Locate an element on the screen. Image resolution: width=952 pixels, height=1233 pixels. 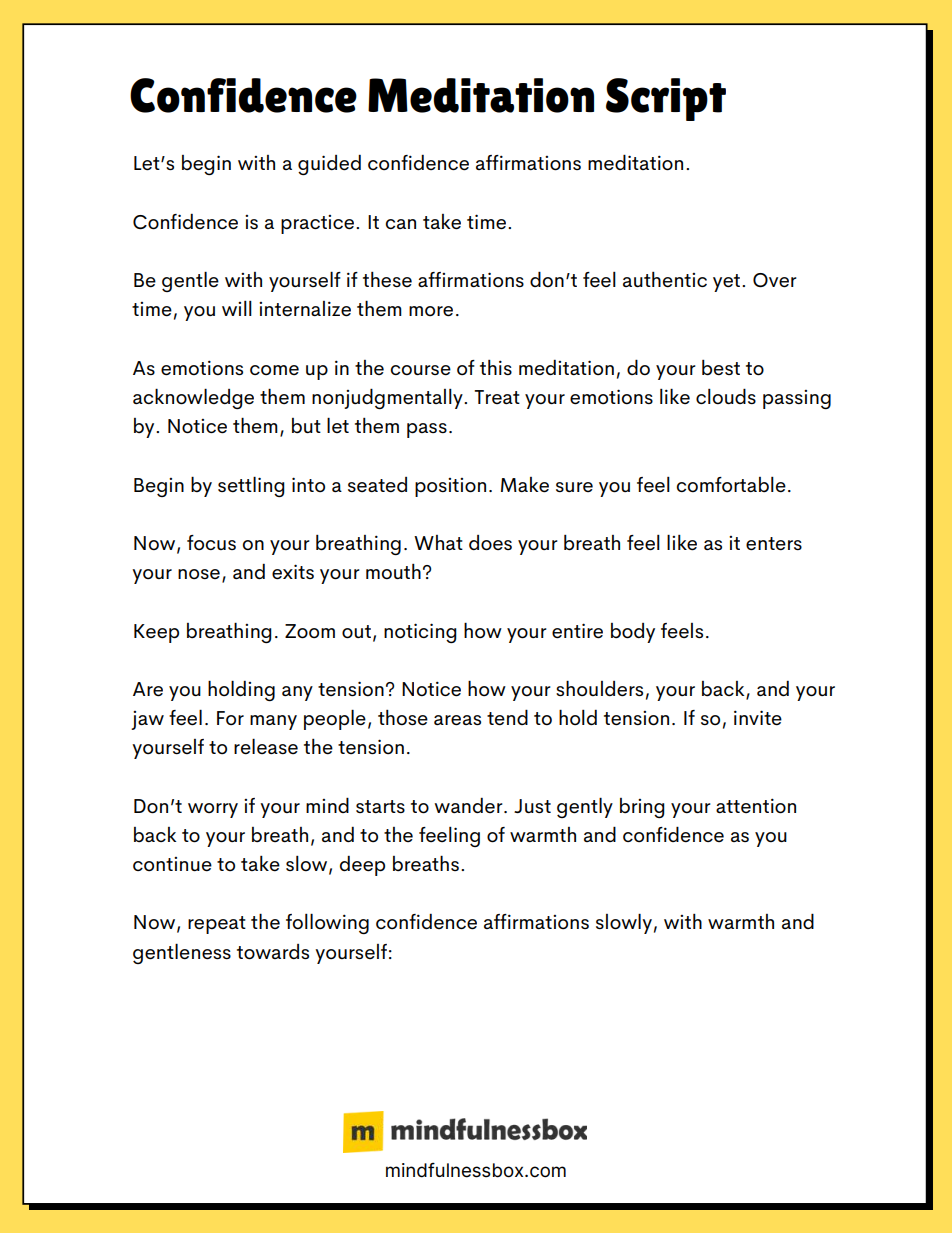
Script is located at coordinates (666, 99).
